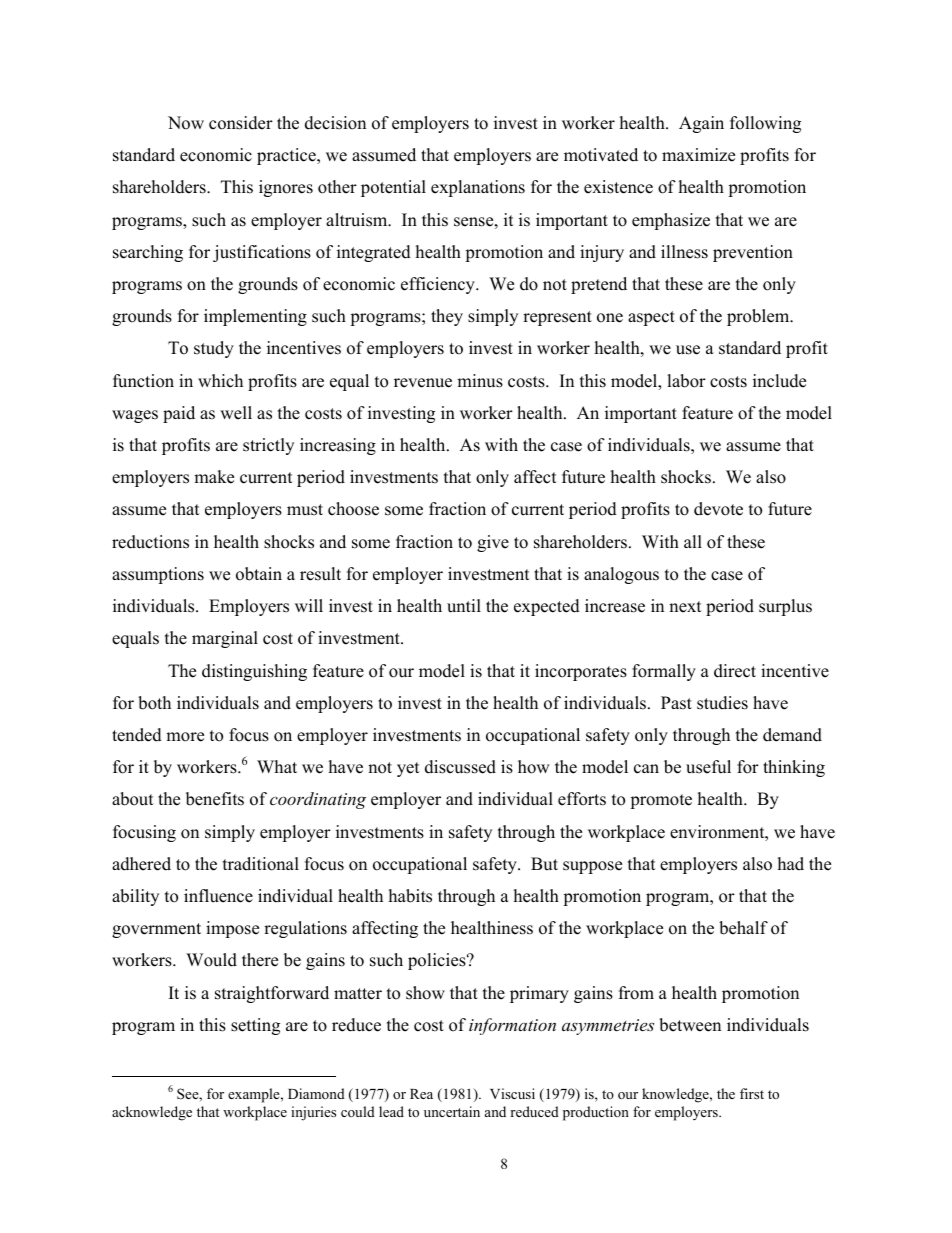 Image resolution: width=952 pixels, height=1233 pixels. I want to click on devote, so click(718, 509).
